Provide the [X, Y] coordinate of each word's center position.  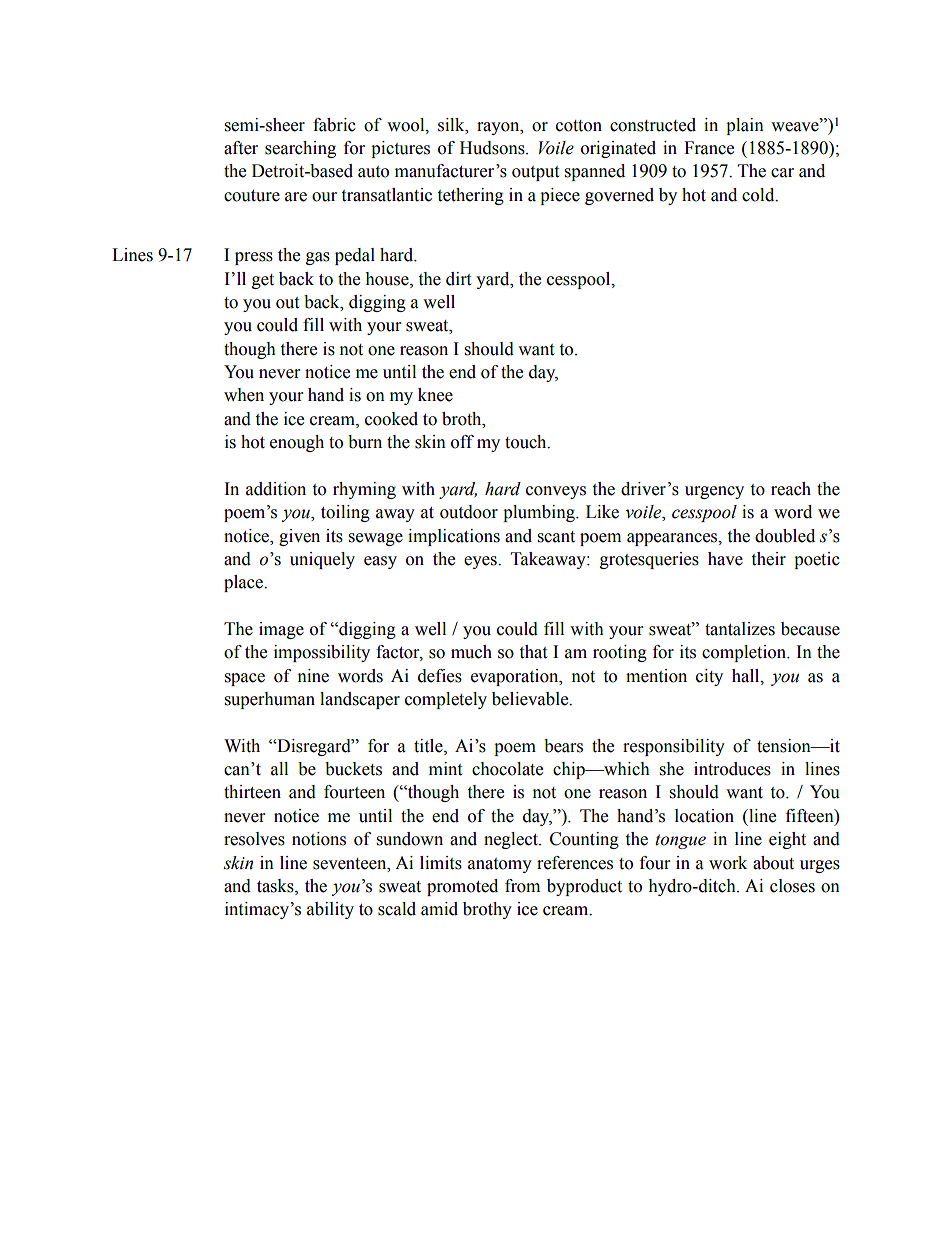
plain [745, 126]
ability [330, 910]
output [535, 173]
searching [300, 149]
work [728, 863]
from [522, 886]
